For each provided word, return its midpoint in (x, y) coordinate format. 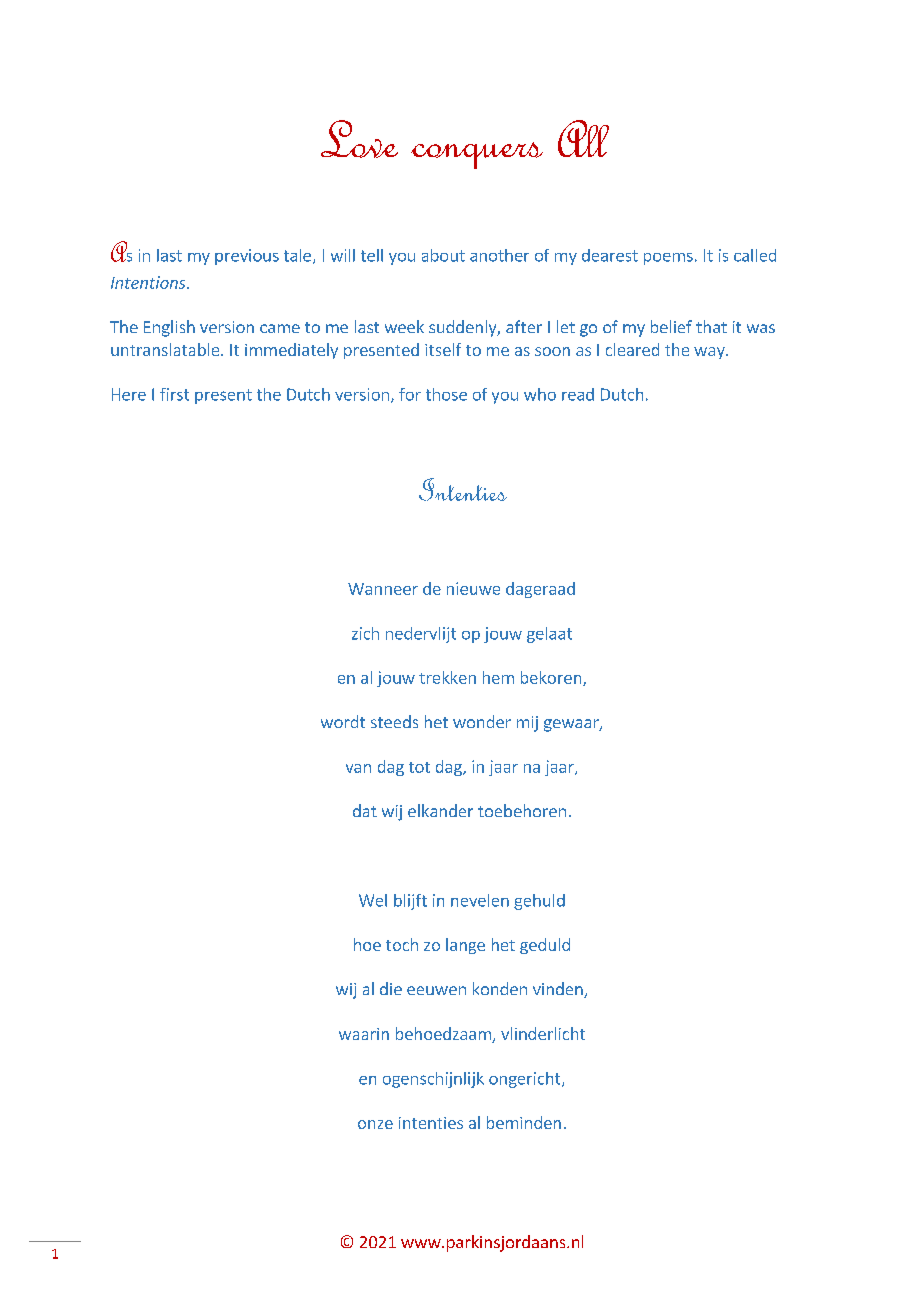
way (710, 353)
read (578, 394)
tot (419, 767)
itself (443, 349)
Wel (373, 900)
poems (668, 259)
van (358, 768)
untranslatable (166, 349)
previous (247, 257)
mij (527, 724)
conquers (477, 155)
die (391, 988)
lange (465, 946)
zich (365, 633)
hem (498, 677)
